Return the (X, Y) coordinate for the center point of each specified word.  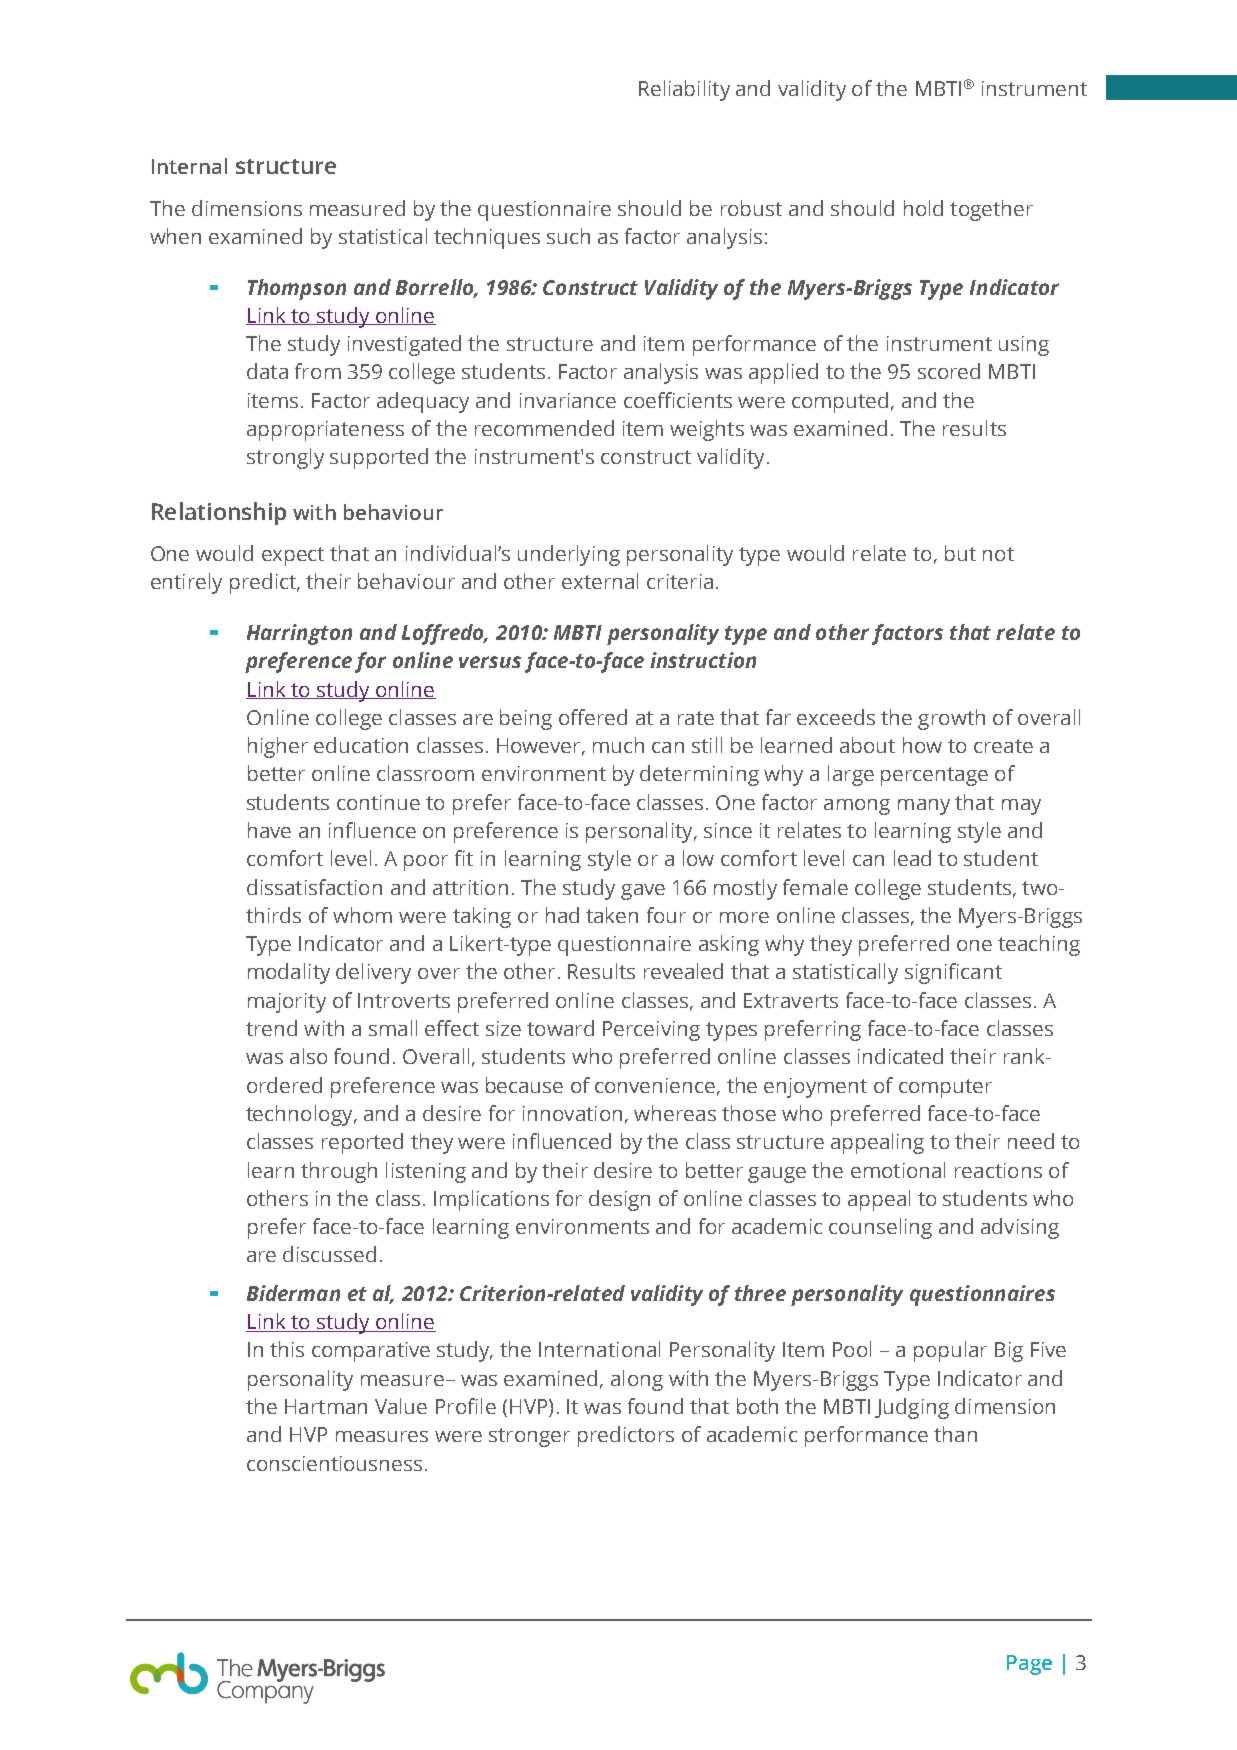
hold (923, 208)
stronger (529, 1437)
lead (912, 858)
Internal (189, 166)
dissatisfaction (314, 887)
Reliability (684, 90)
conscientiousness (334, 1463)
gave (643, 892)
